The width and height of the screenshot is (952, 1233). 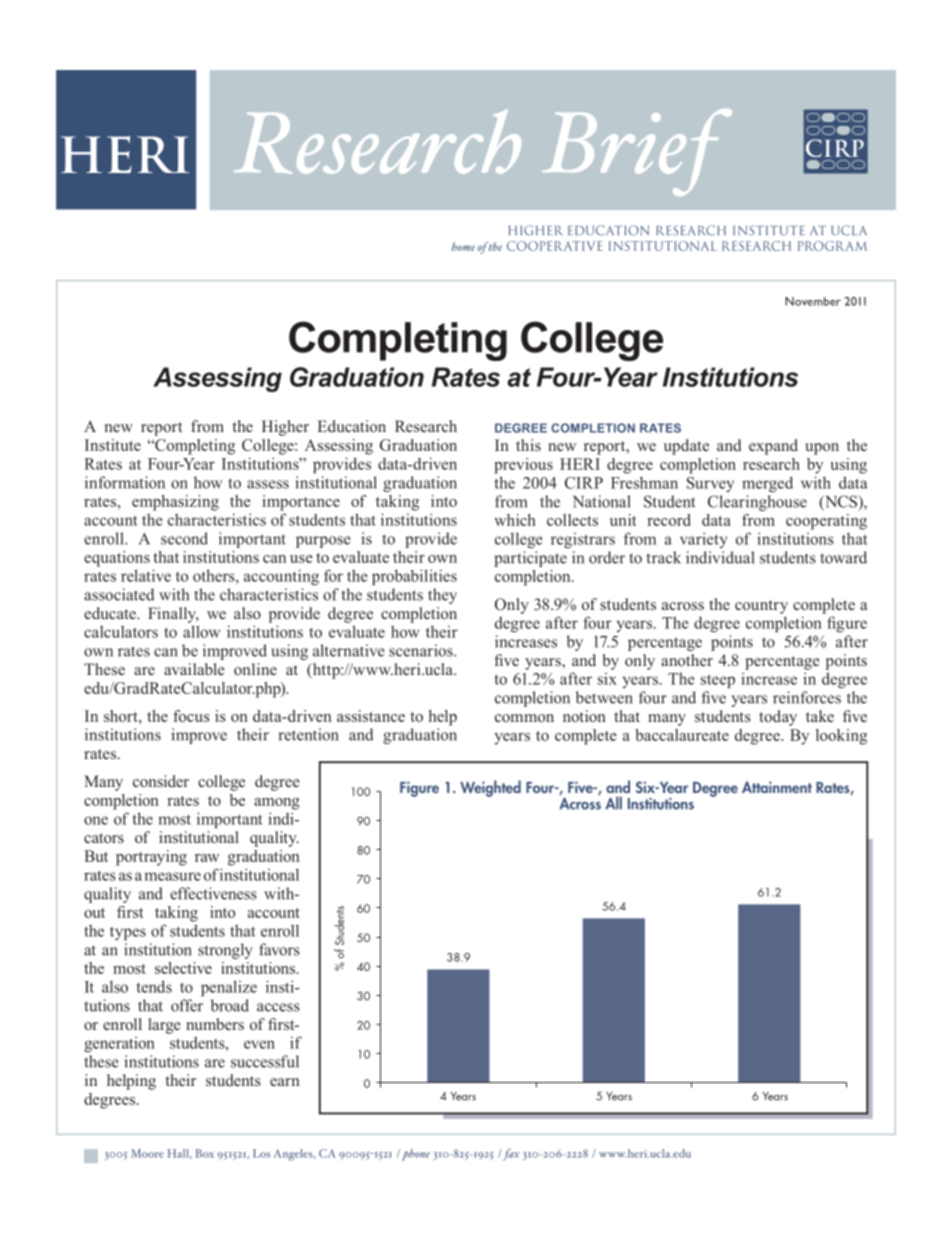 I want to click on looking, so click(x=841, y=737).
